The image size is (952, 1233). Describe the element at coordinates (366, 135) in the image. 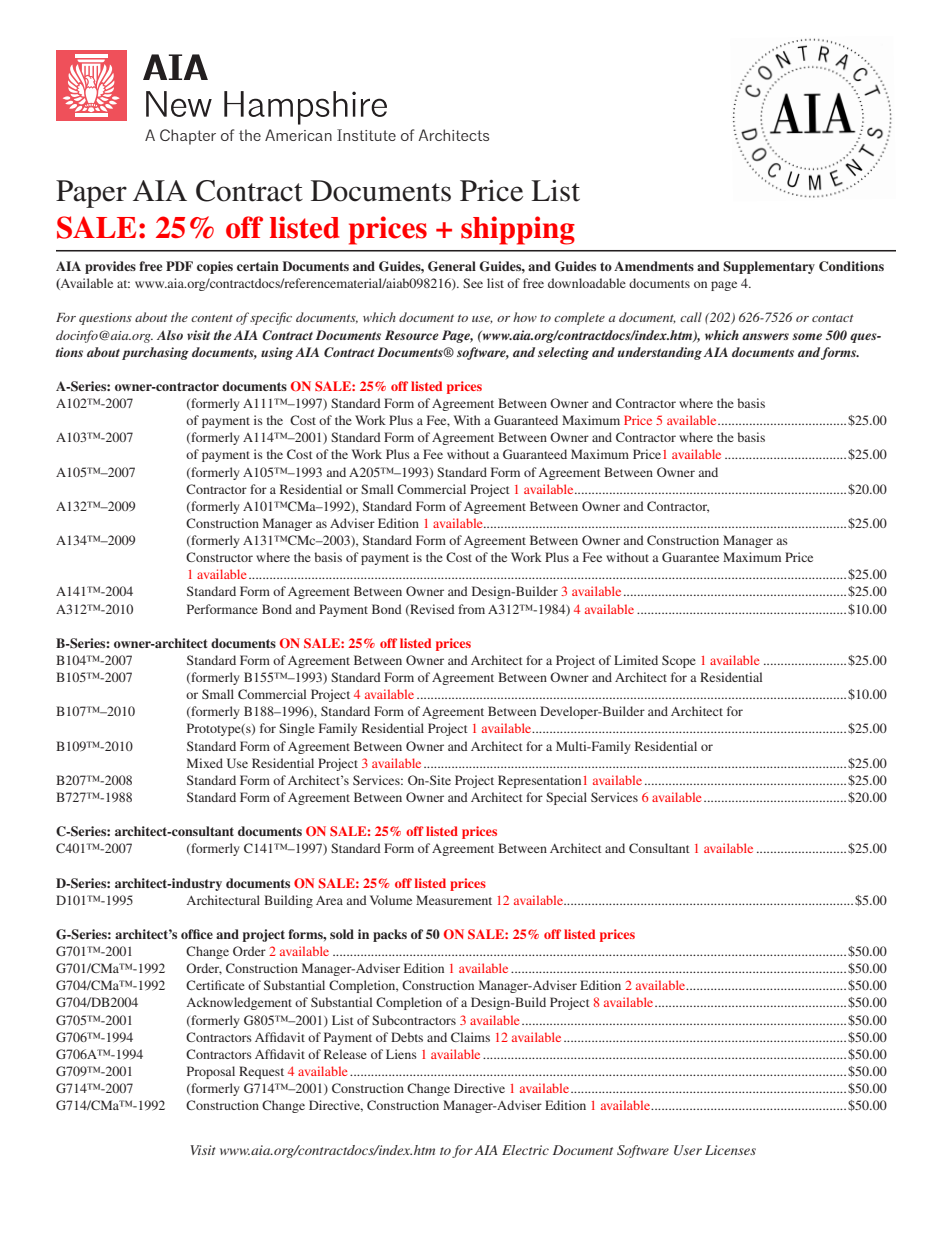

I see `Institute` at that location.
